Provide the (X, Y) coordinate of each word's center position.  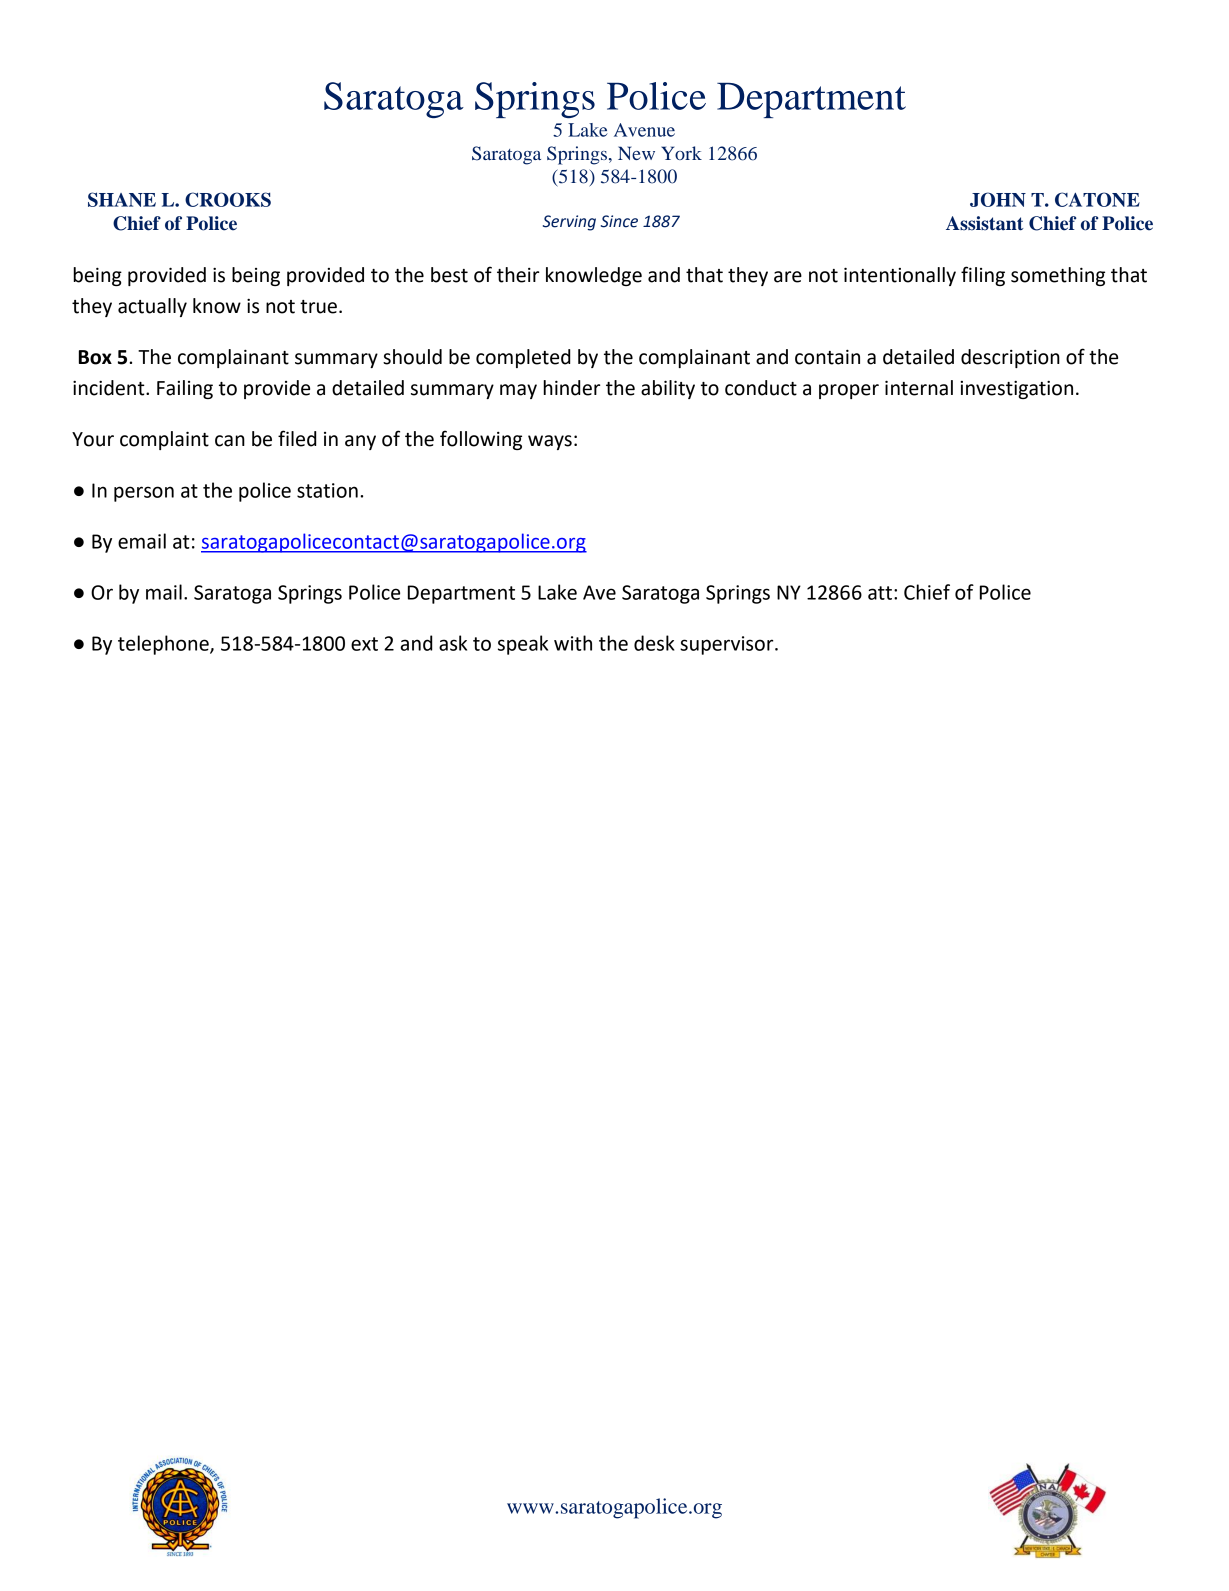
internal (919, 388)
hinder (571, 388)
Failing (185, 389)
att (880, 593)
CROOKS (228, 199)
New (636, 153)
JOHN (998, 199)
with (573, 643)
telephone (164, 645)
